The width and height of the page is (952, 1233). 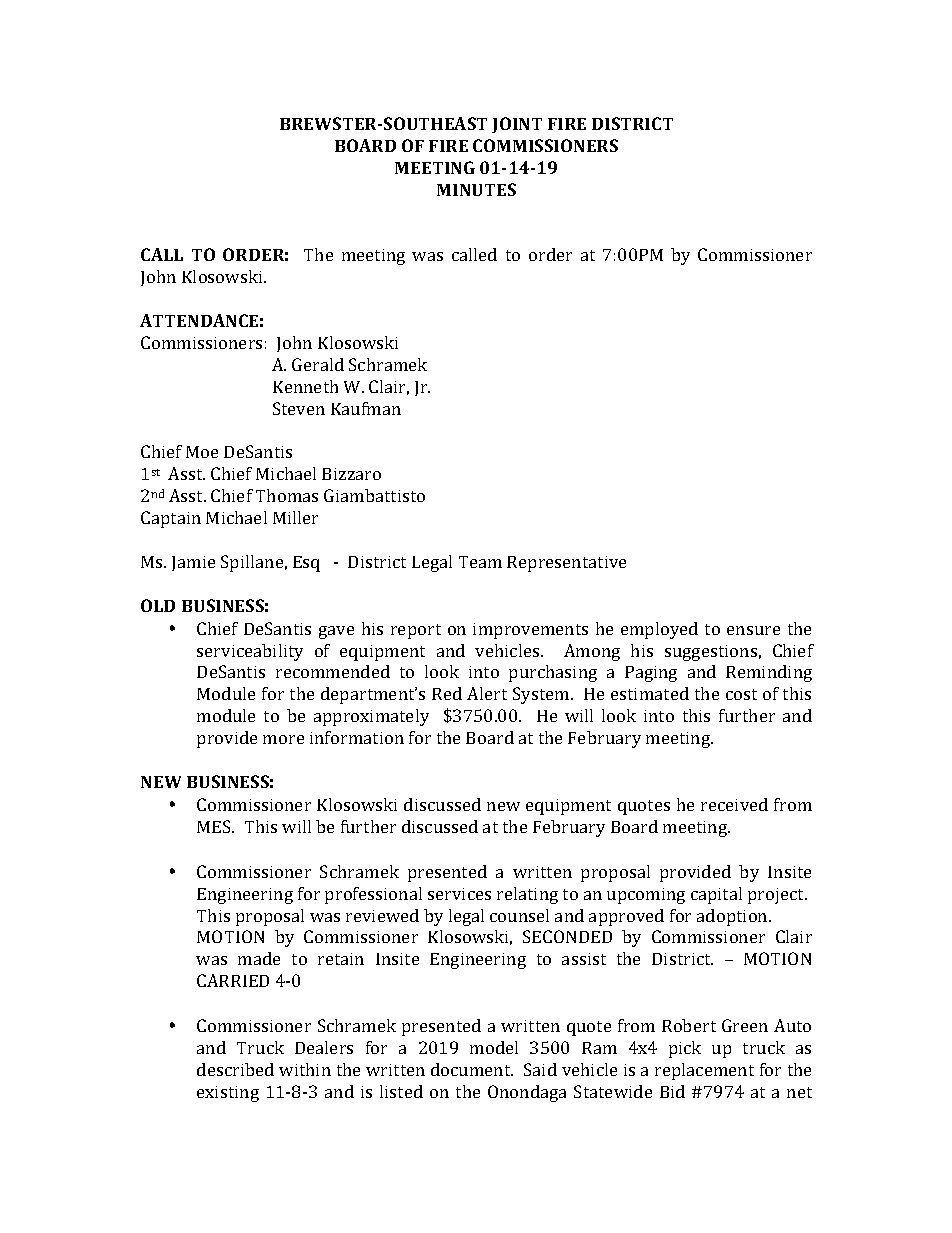 I want to click on serviceability, so click(x=250, y=652).
